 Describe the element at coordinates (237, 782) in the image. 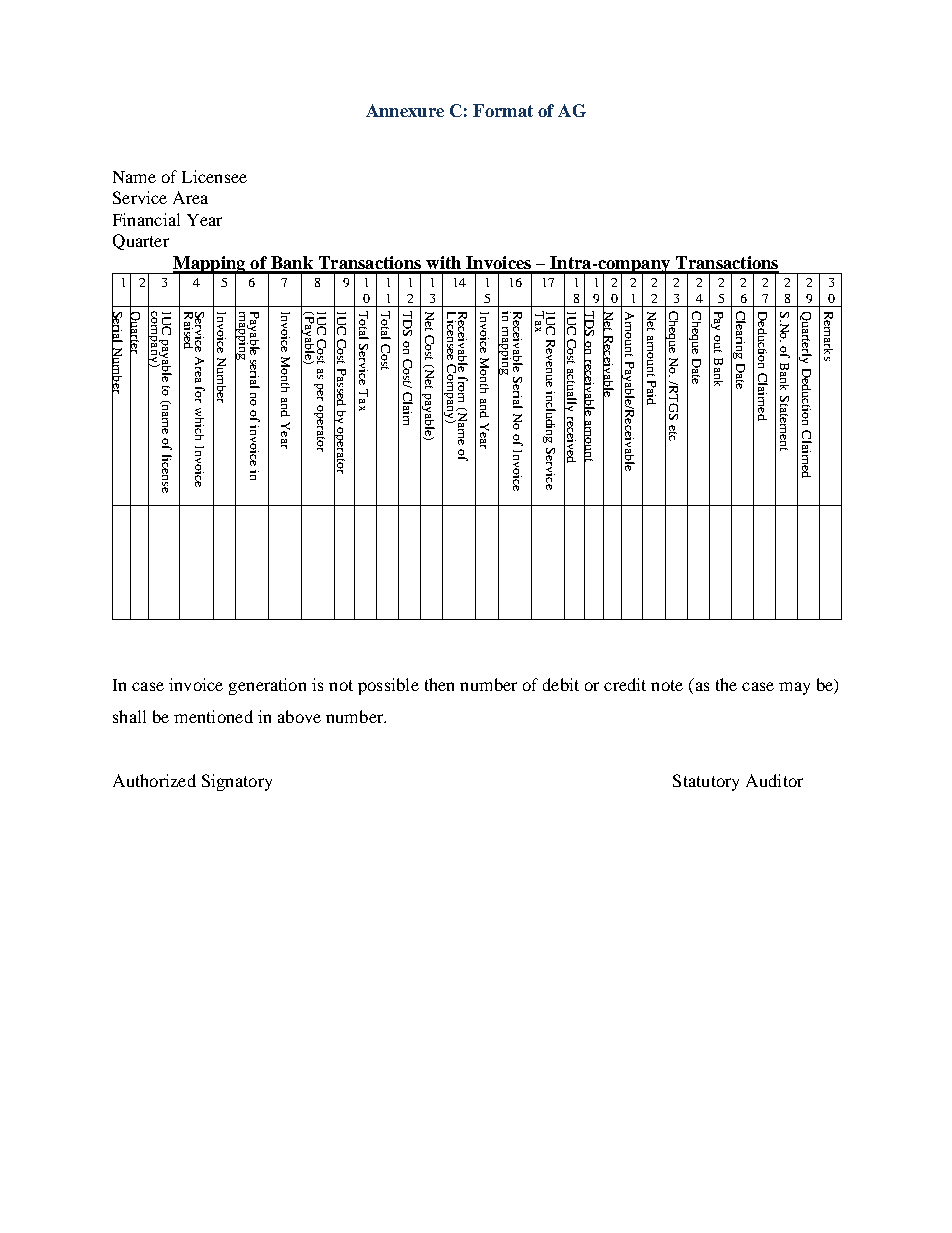

I see `Signatory` at that location.
